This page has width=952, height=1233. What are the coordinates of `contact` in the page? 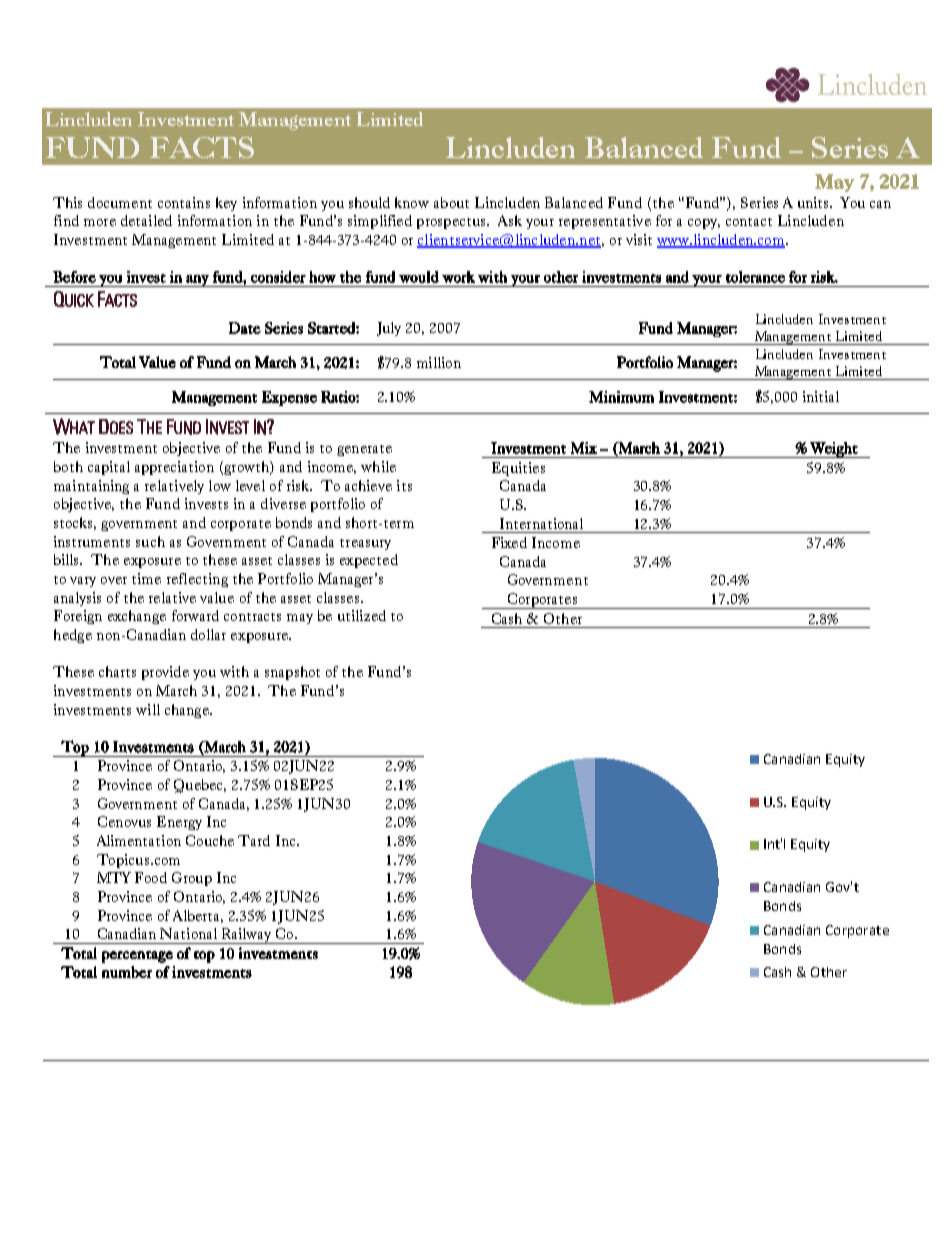 It's located at (749, 222).
